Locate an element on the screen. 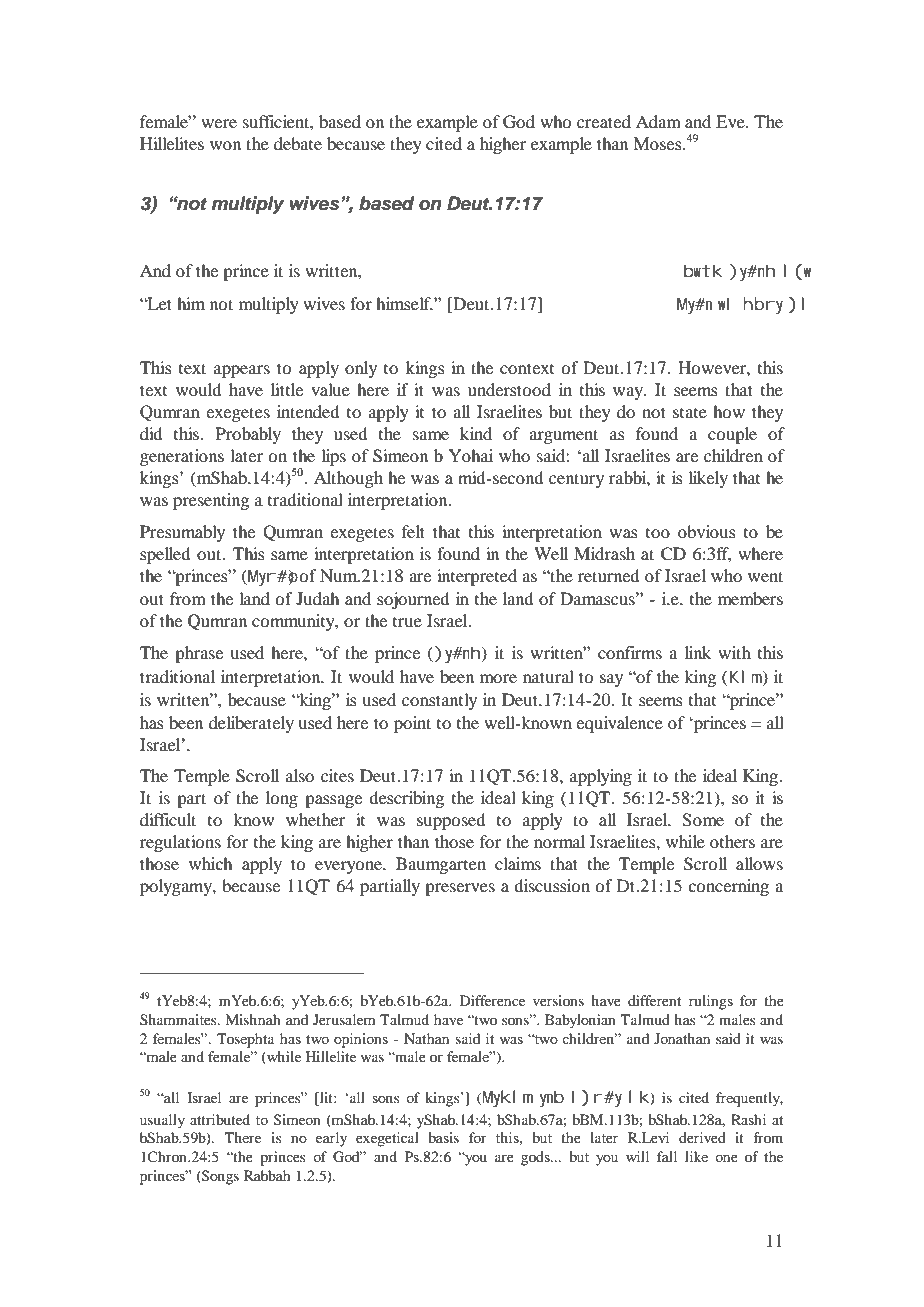 This screenshot has height=1307, width=924. basis is located at coordinates (444, 1137).
